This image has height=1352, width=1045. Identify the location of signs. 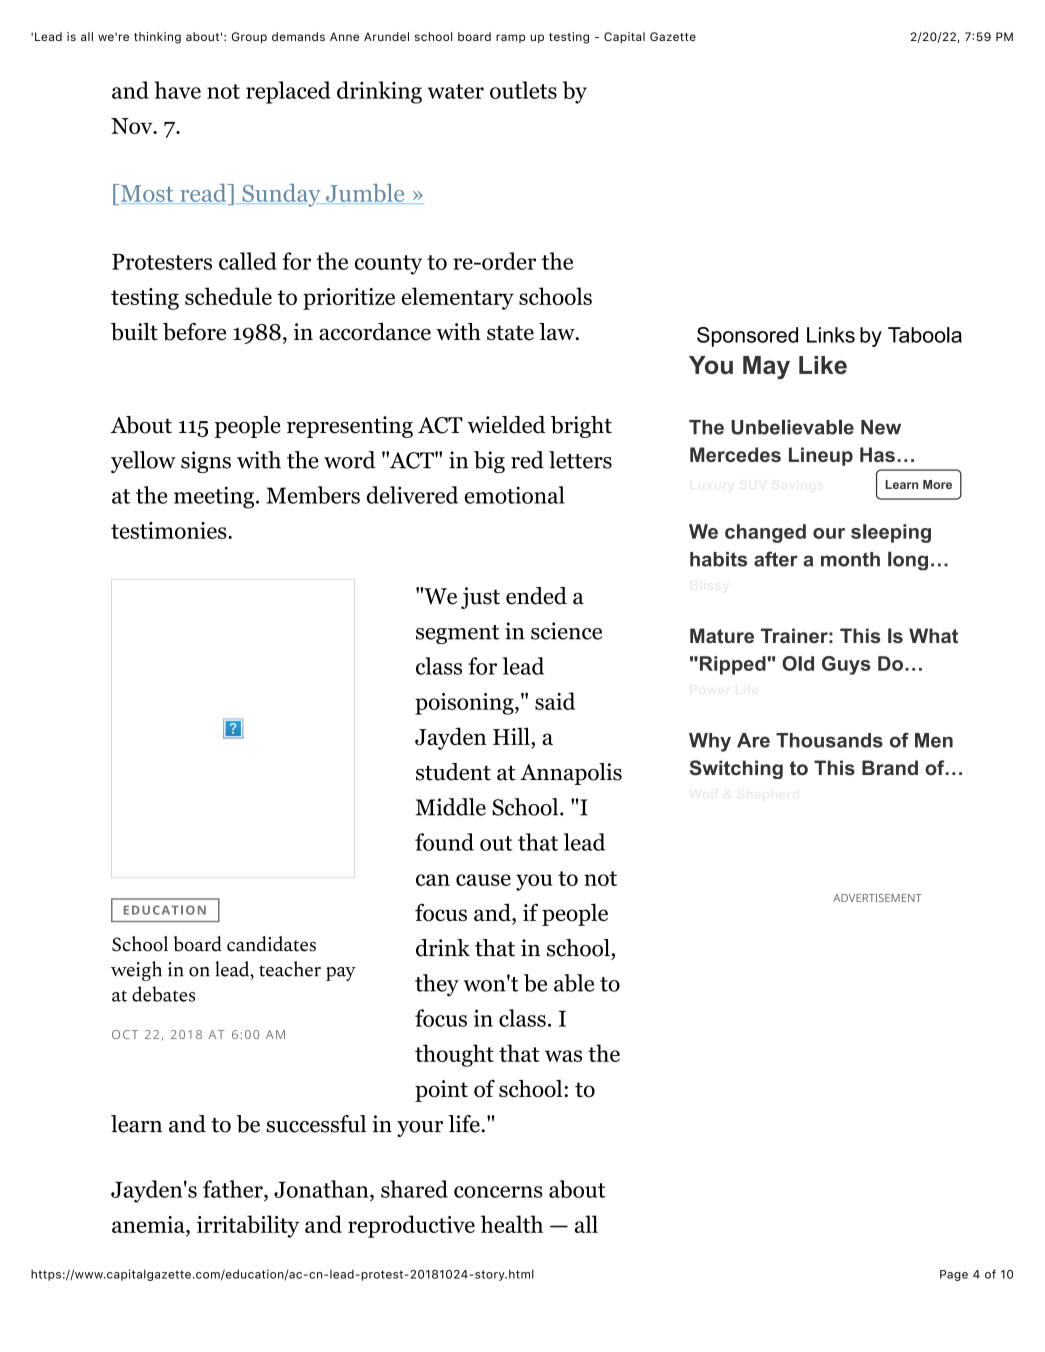
(206, 462).
